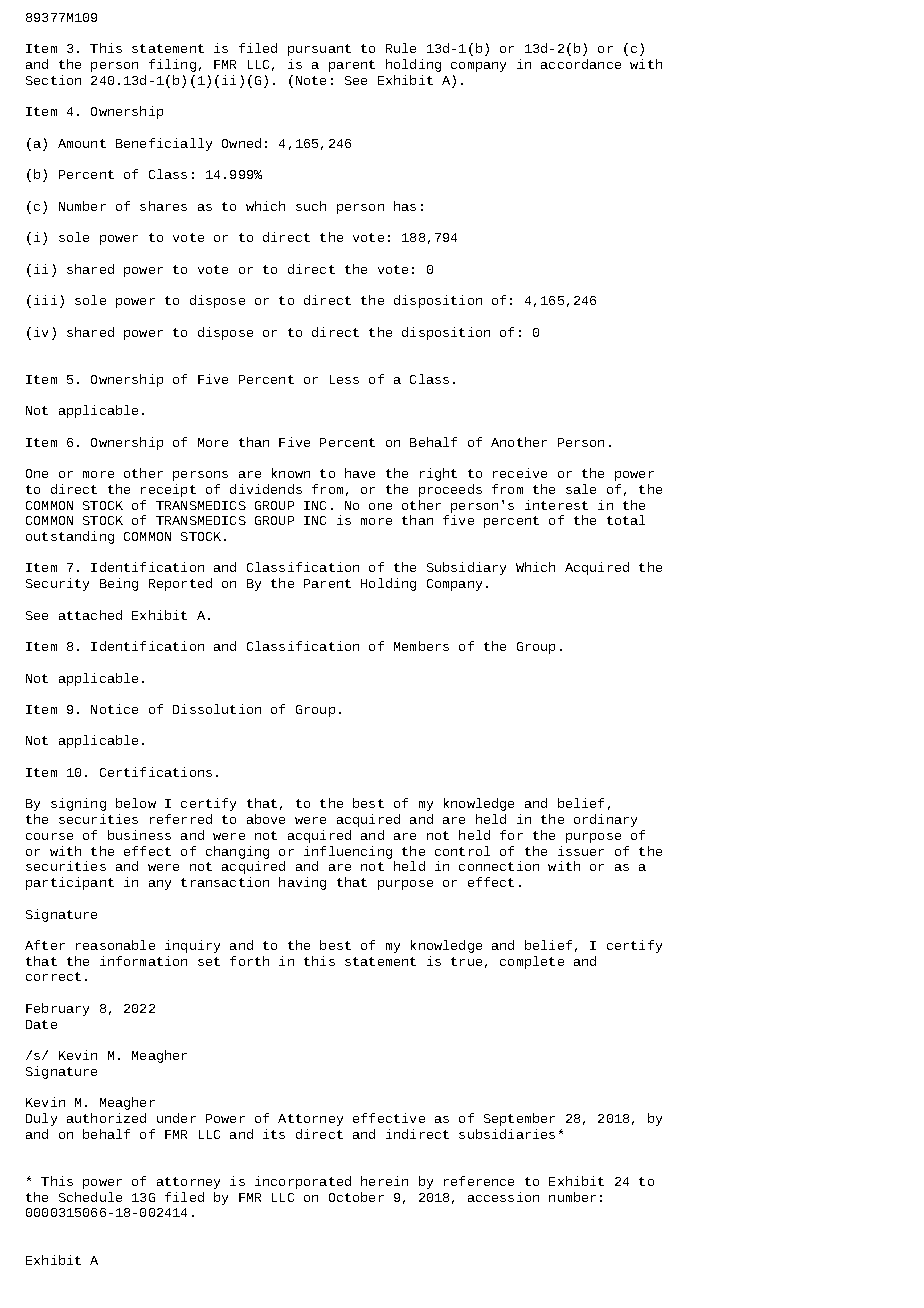 This screenshot has width=924, height=1308. I want to click on below, so click(136, 803).
